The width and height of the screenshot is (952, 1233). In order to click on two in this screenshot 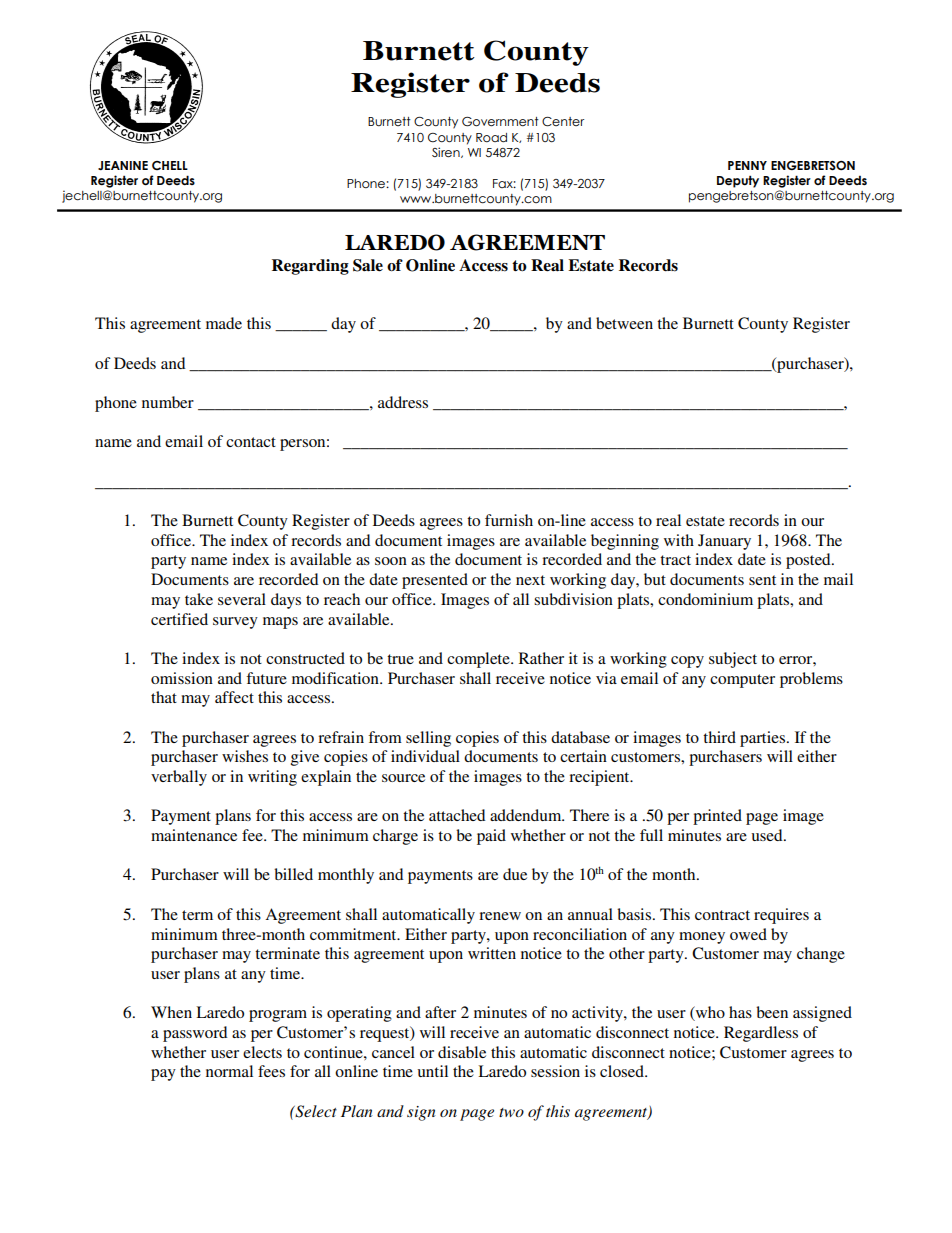, I will do `click(511, 1112)`.
